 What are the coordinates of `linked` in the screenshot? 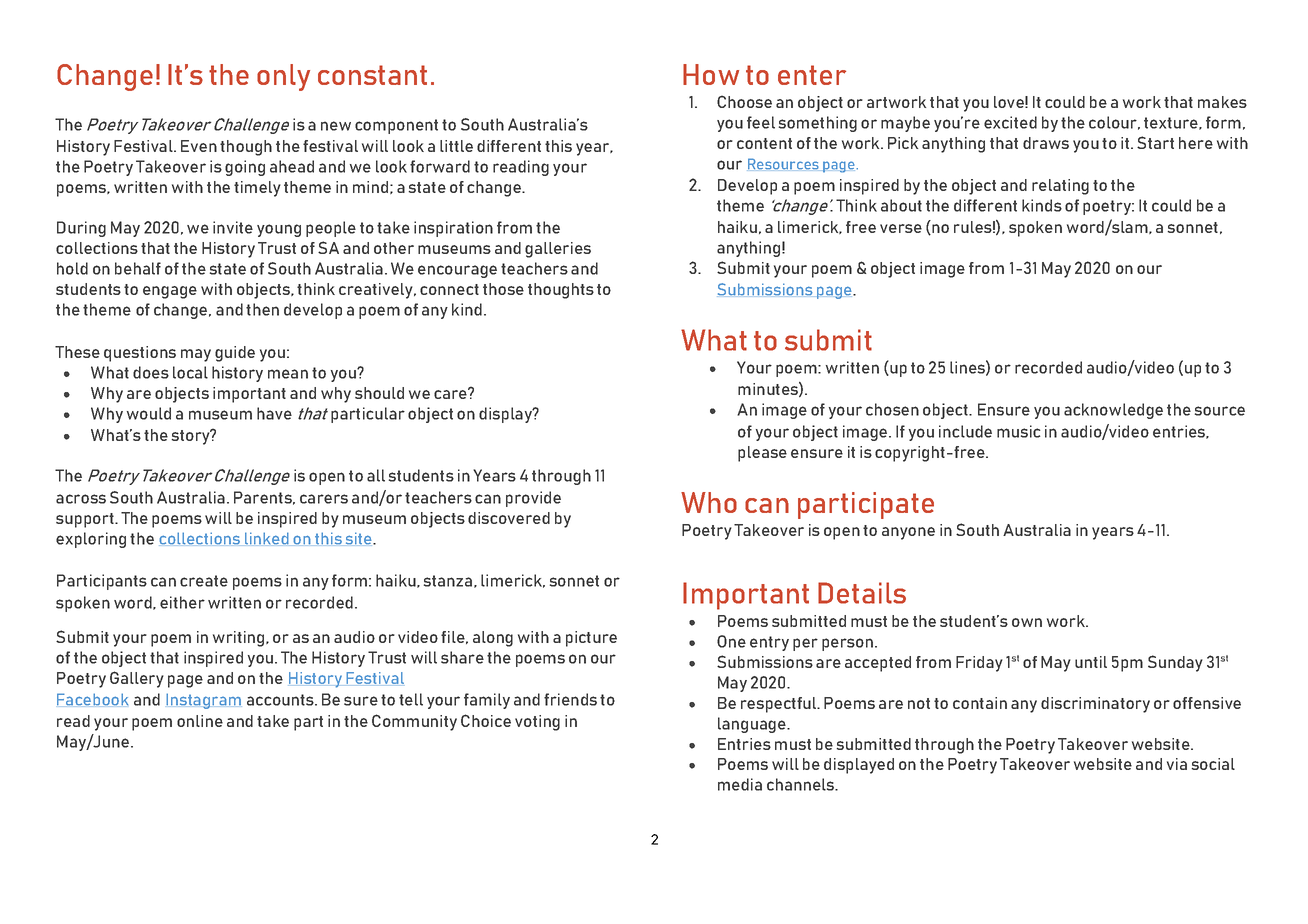 It's located at (267, 538).
